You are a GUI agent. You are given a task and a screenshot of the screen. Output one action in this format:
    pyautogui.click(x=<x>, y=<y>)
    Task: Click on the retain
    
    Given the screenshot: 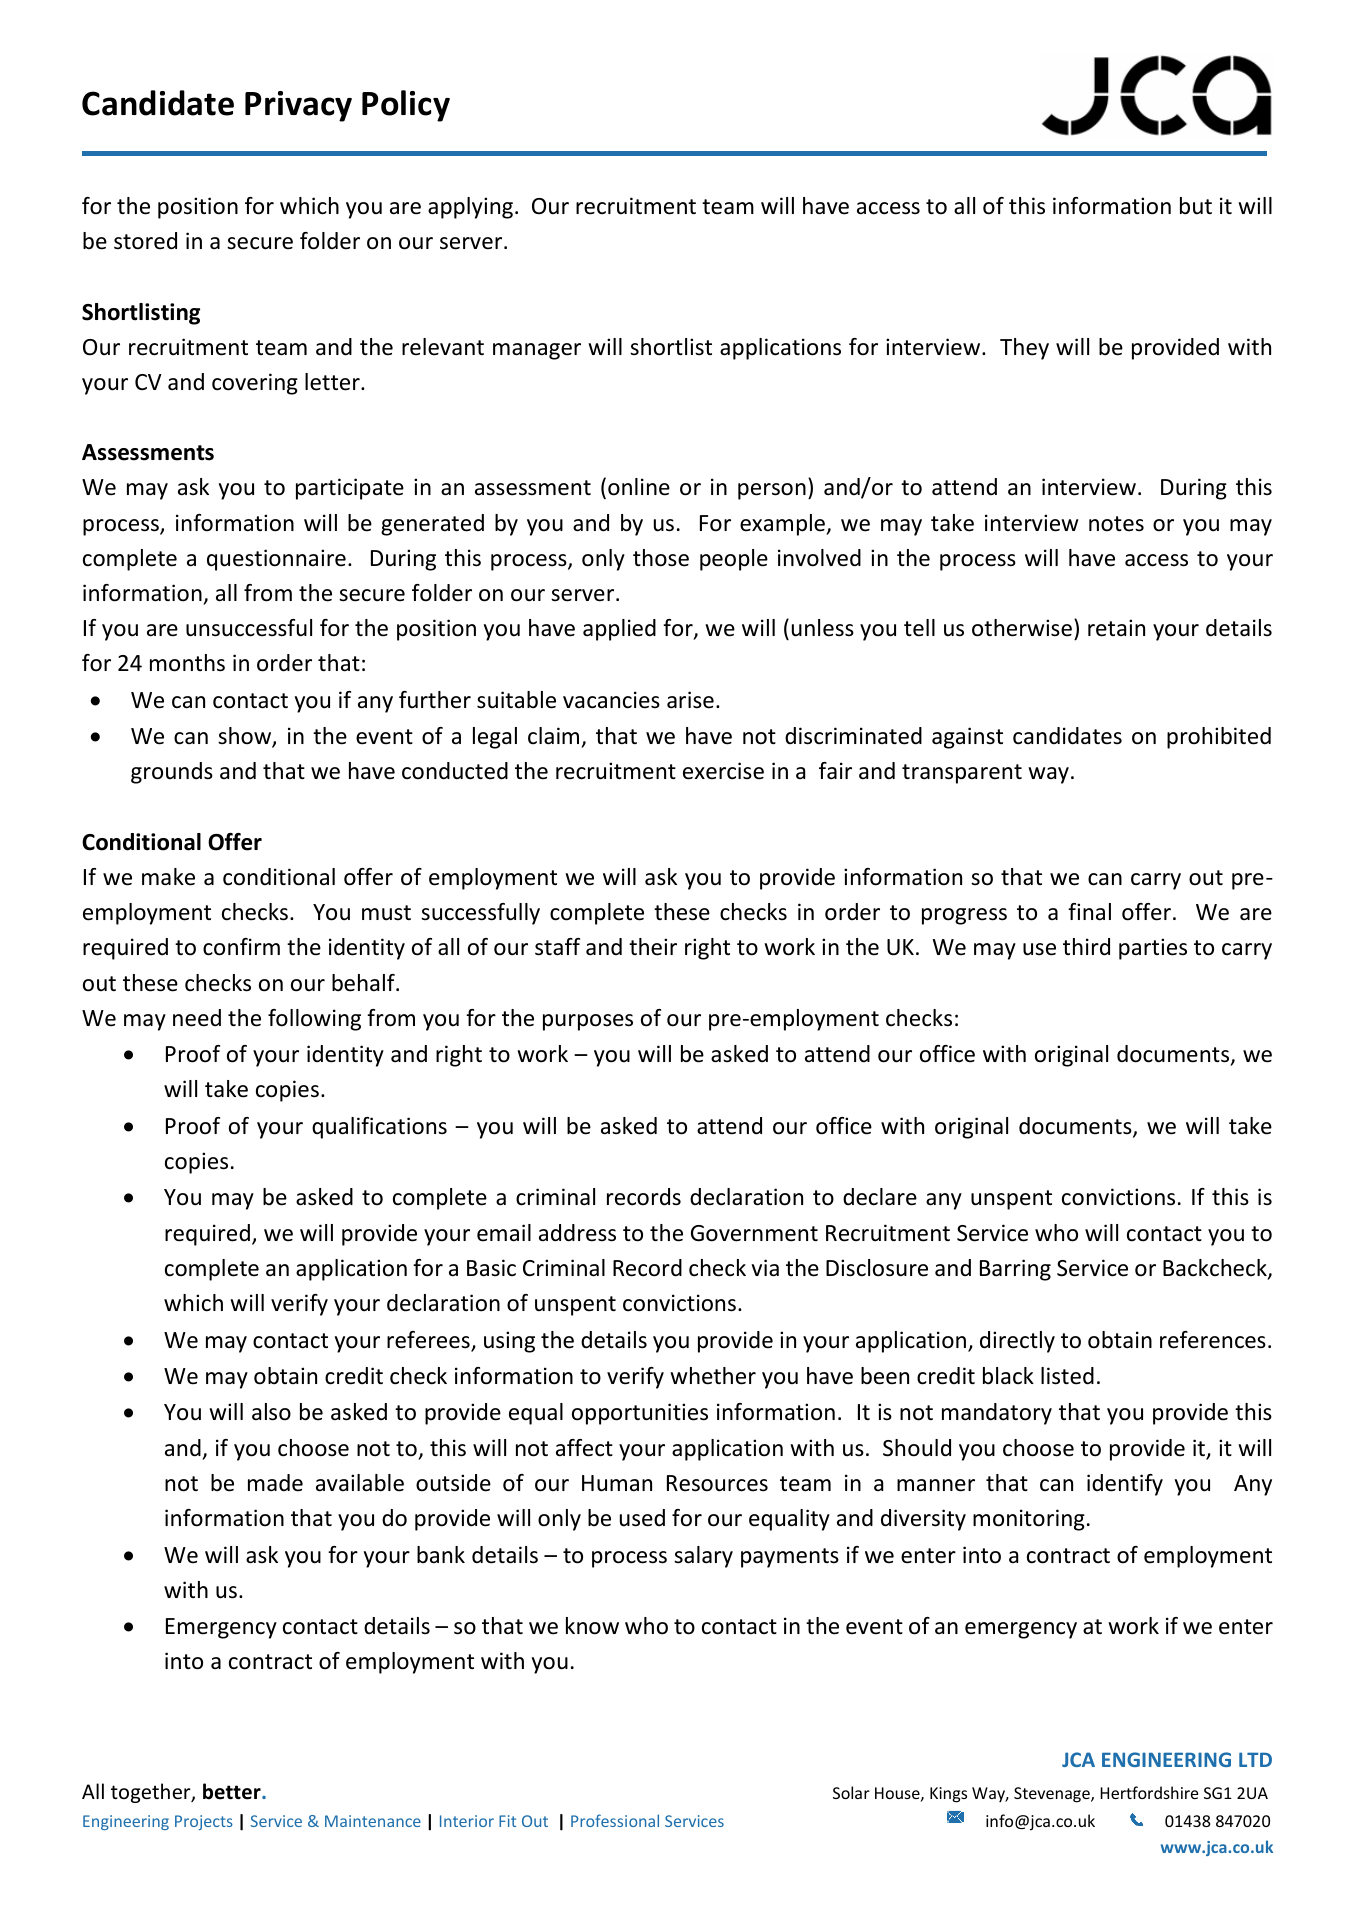 What is the action you would take?
    pyautogui.click(x=1116, y=628)
